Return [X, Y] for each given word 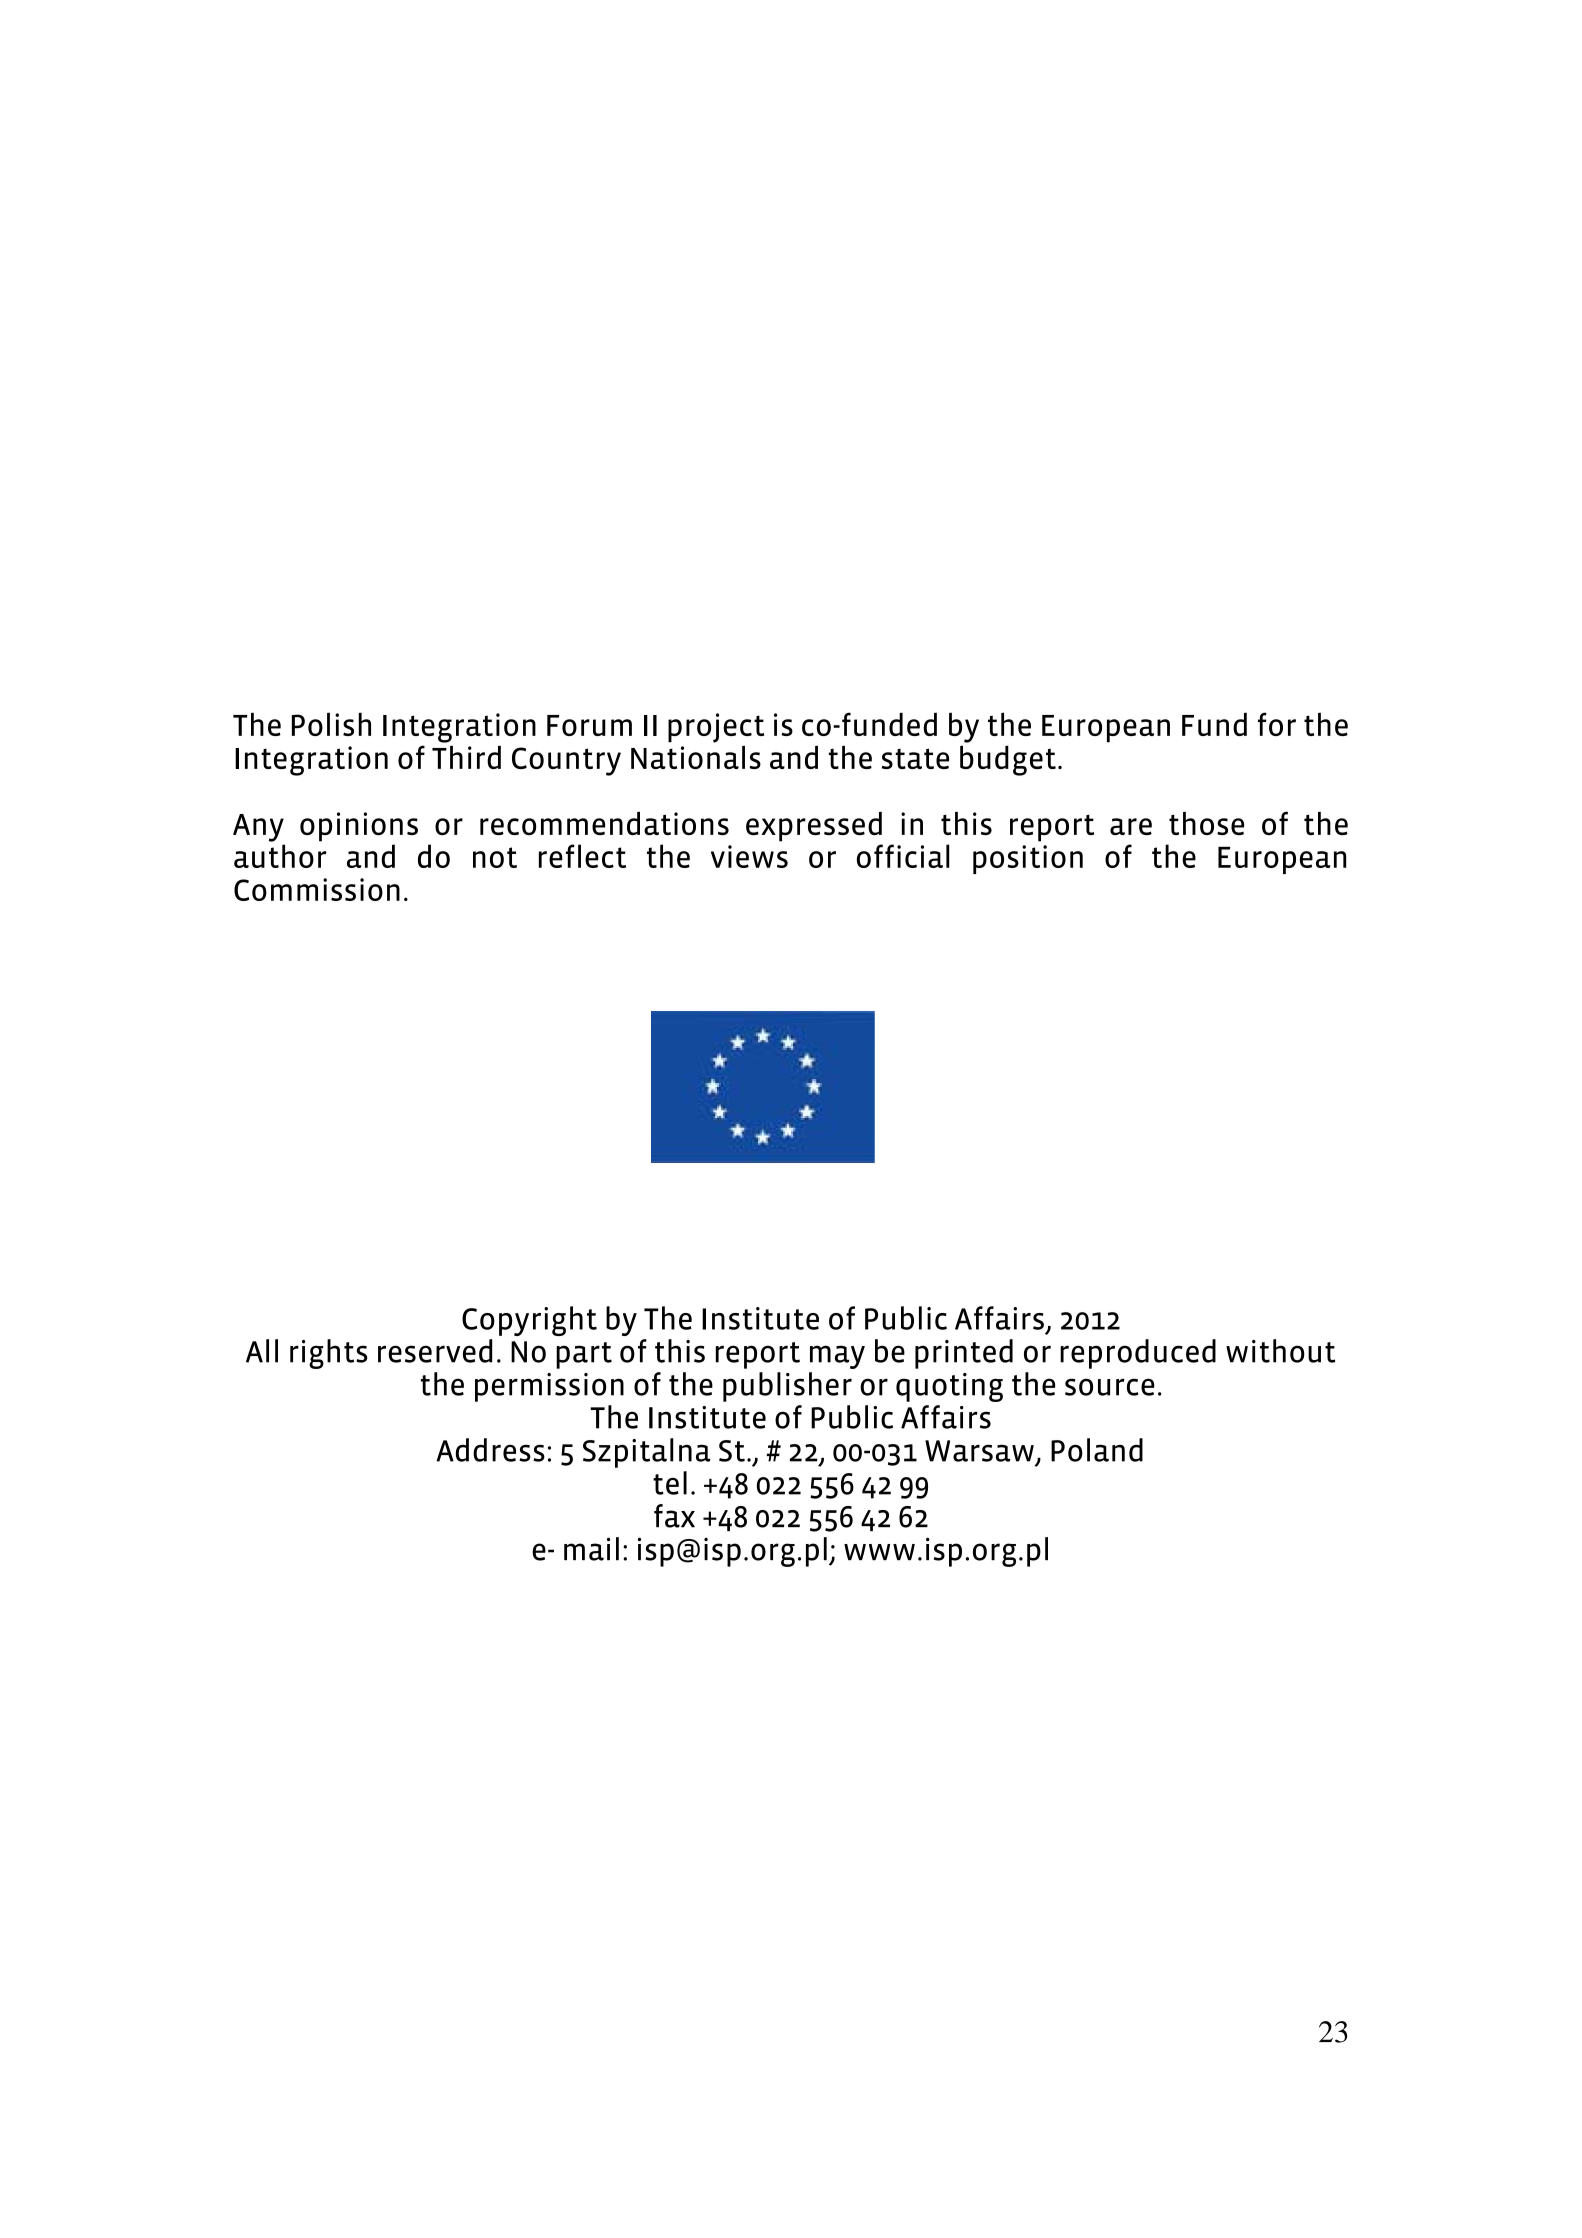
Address [490, 1450]
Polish [331, 724]
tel [670, 1483]
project [716, 728]
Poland [1097, 1450]
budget [1008, 760]
